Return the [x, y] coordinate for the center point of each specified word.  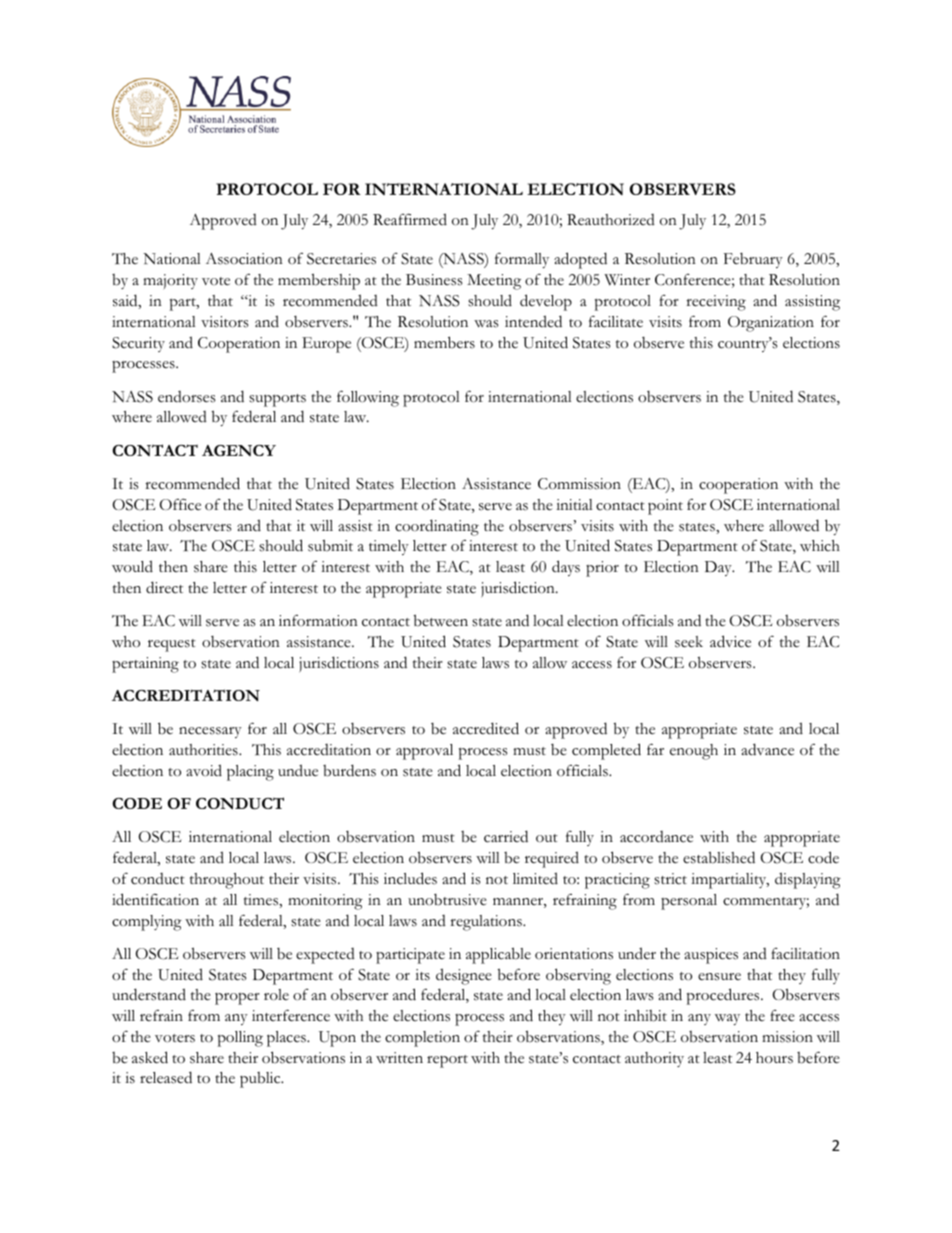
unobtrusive [447, 900]
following [368, 398]
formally [522, 260]
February [753, 260]
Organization [771, 324]
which [820, 546]
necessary [210, 732]
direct [164, 587]
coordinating [437, 527]
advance [767, 749]
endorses [187, 397]
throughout [227, 881]
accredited [486, 728]
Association [244, 259]
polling [240, 1039]
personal [689, 902]
